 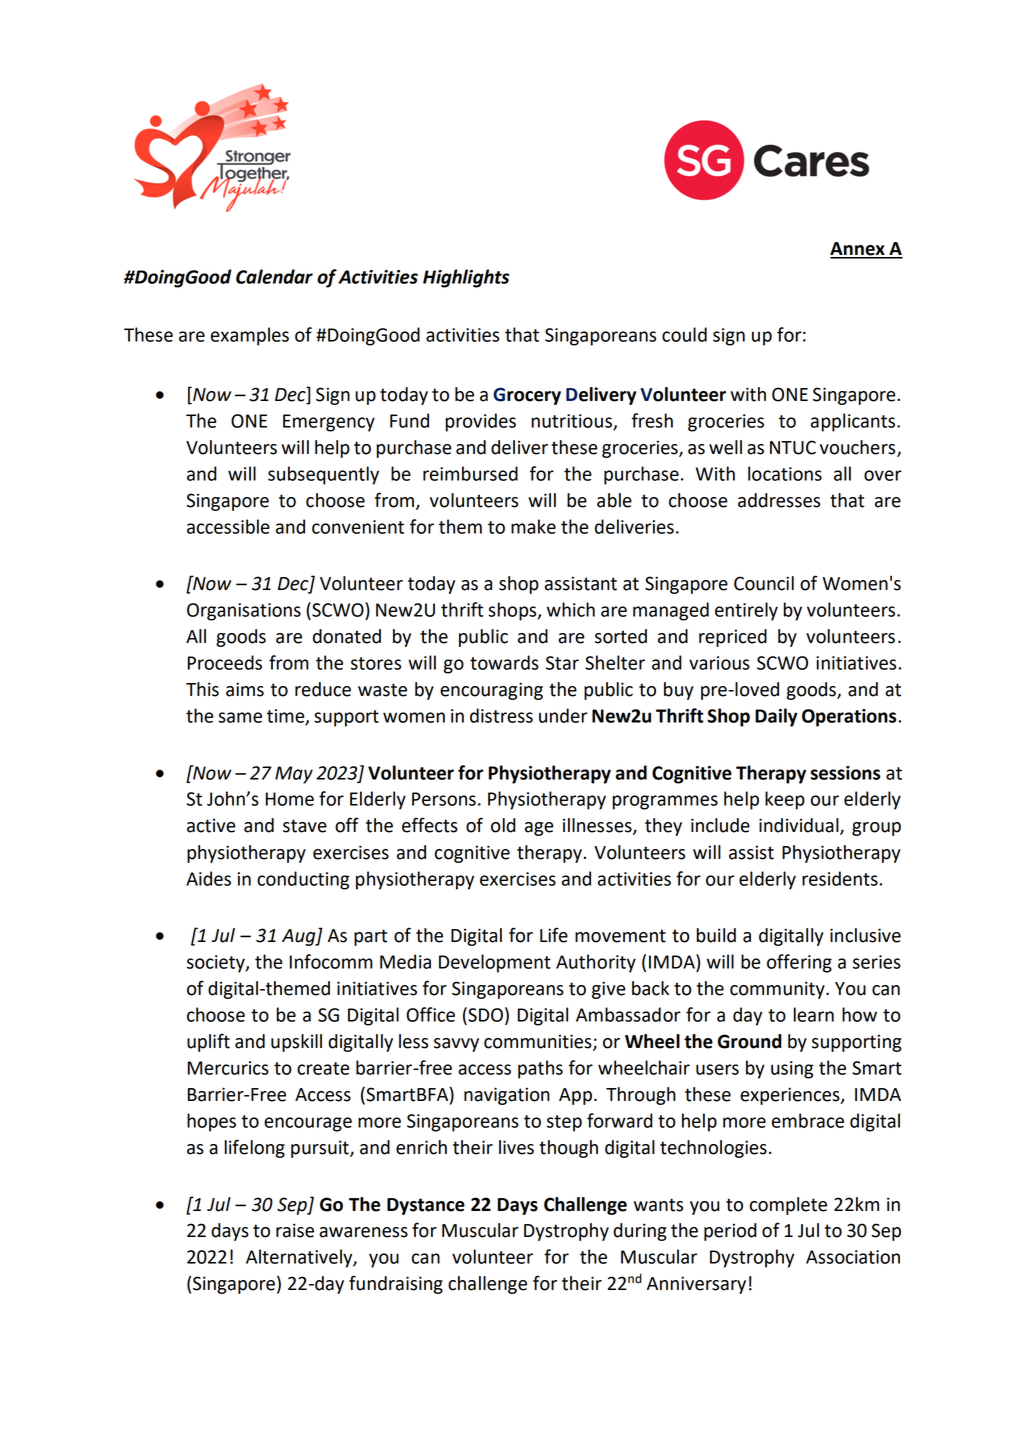 I want to click on Highlights, so click(x=466, y=278).
